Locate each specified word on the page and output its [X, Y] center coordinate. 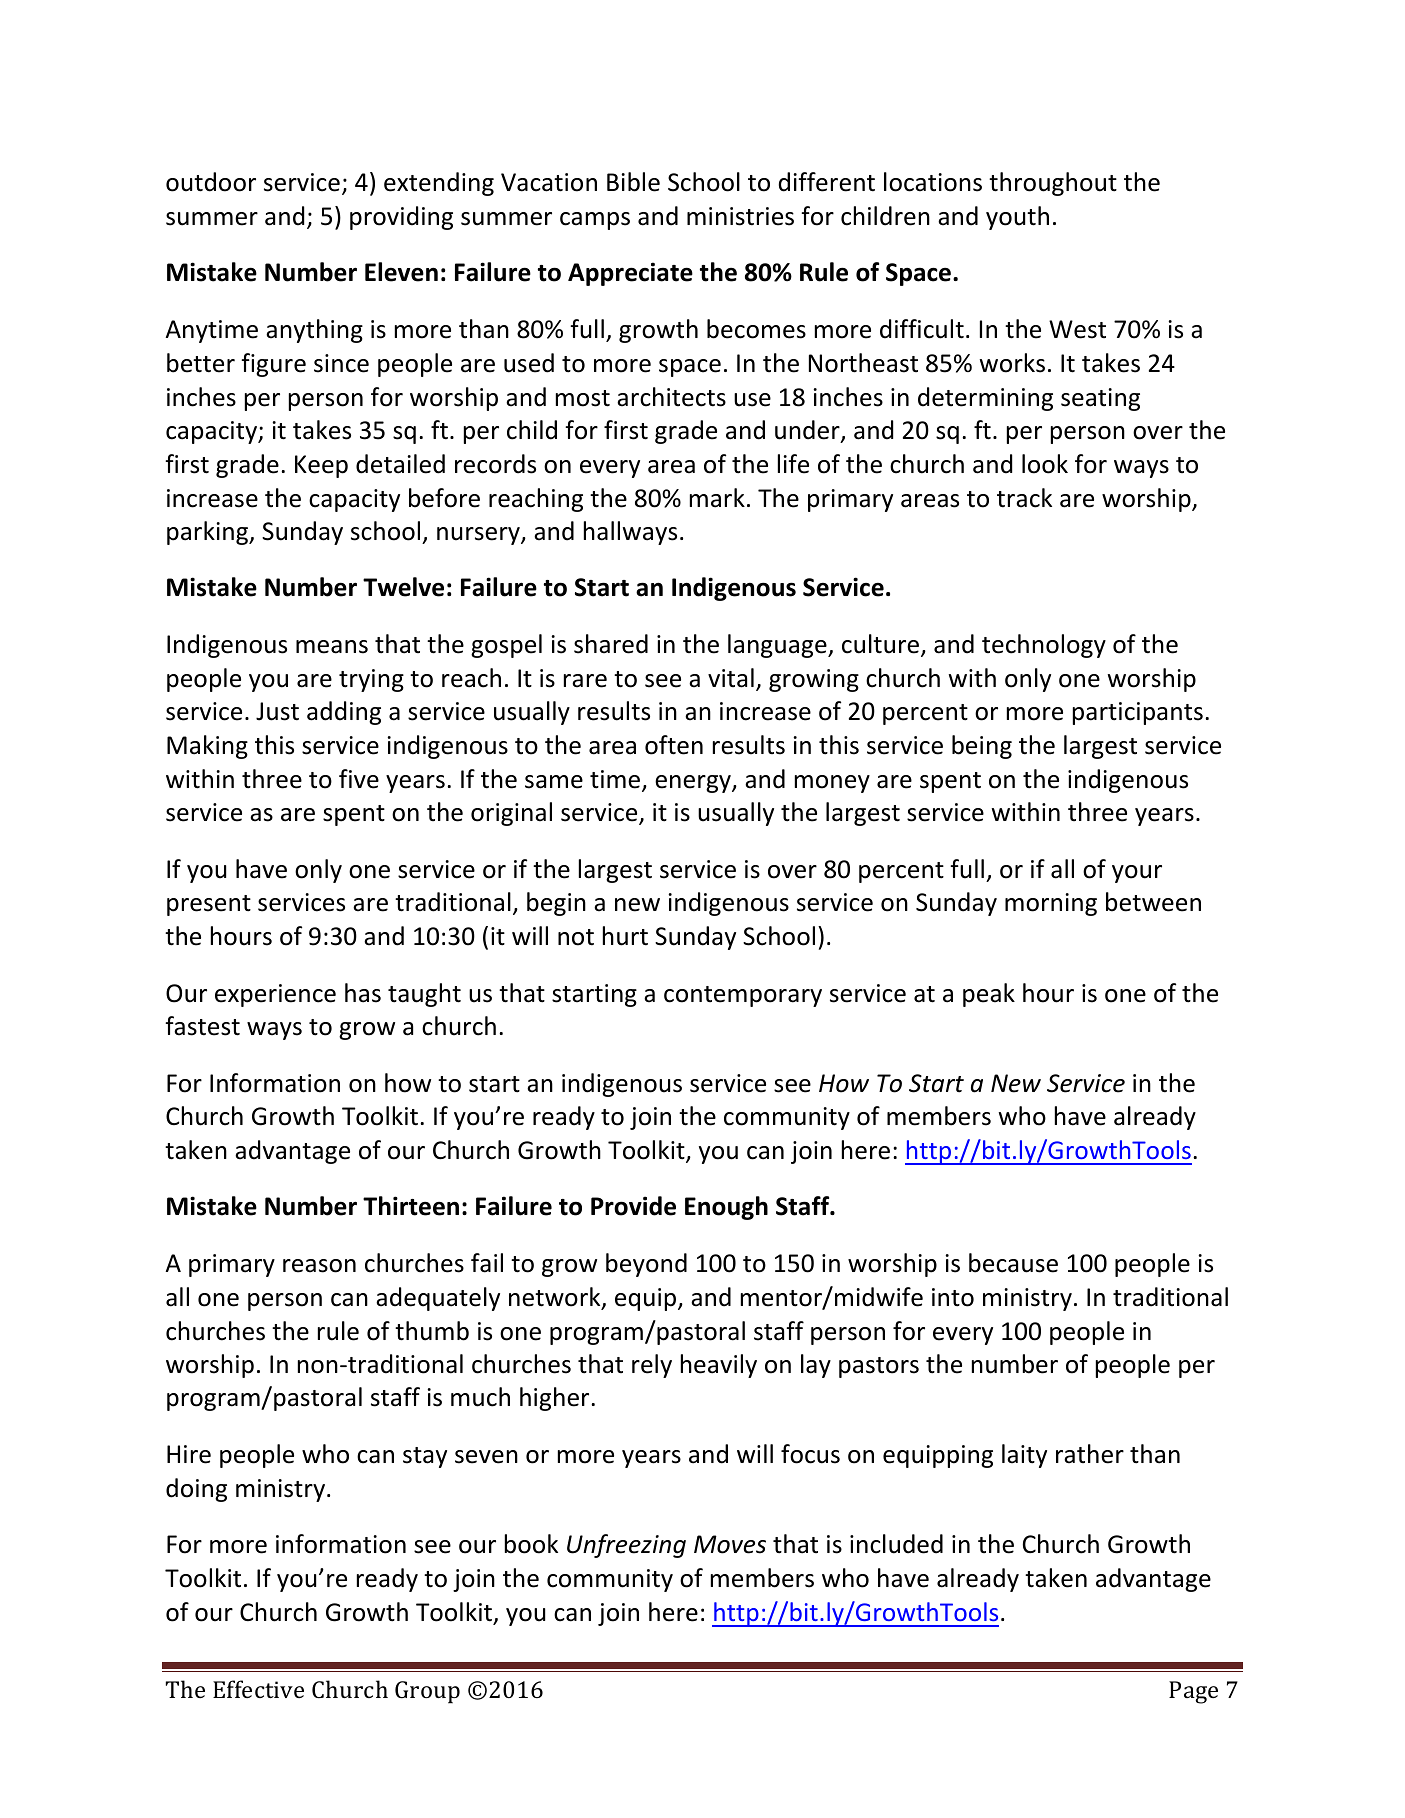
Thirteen [411, 1206]
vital [731, 678]
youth [1017, 218]
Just [277, 711]
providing [401, 218]
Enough [726, 1208]
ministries [740, 216]
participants [1138, 713]
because [1013, 1263]
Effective [258, 1689]
